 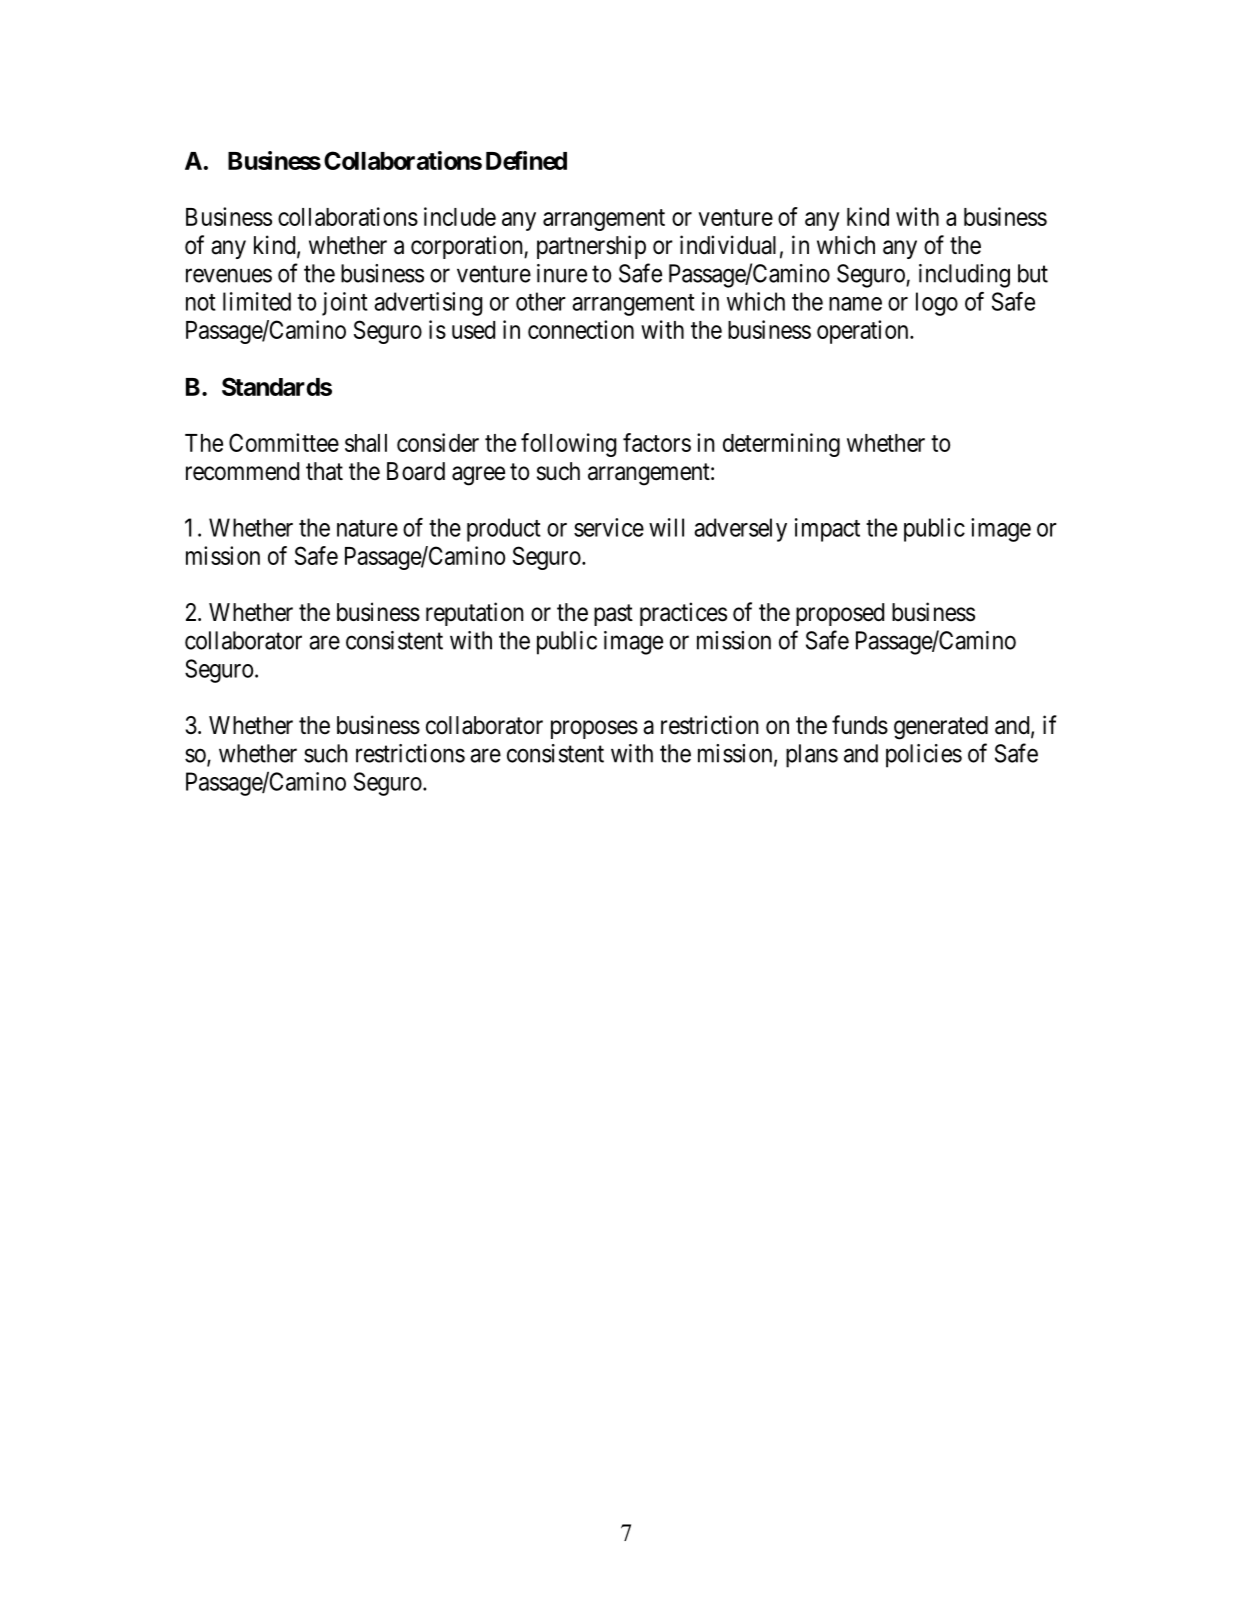 What do you see at coordinates (460, 216) in the page?
I see `include` at bounding box center [460, 216].
